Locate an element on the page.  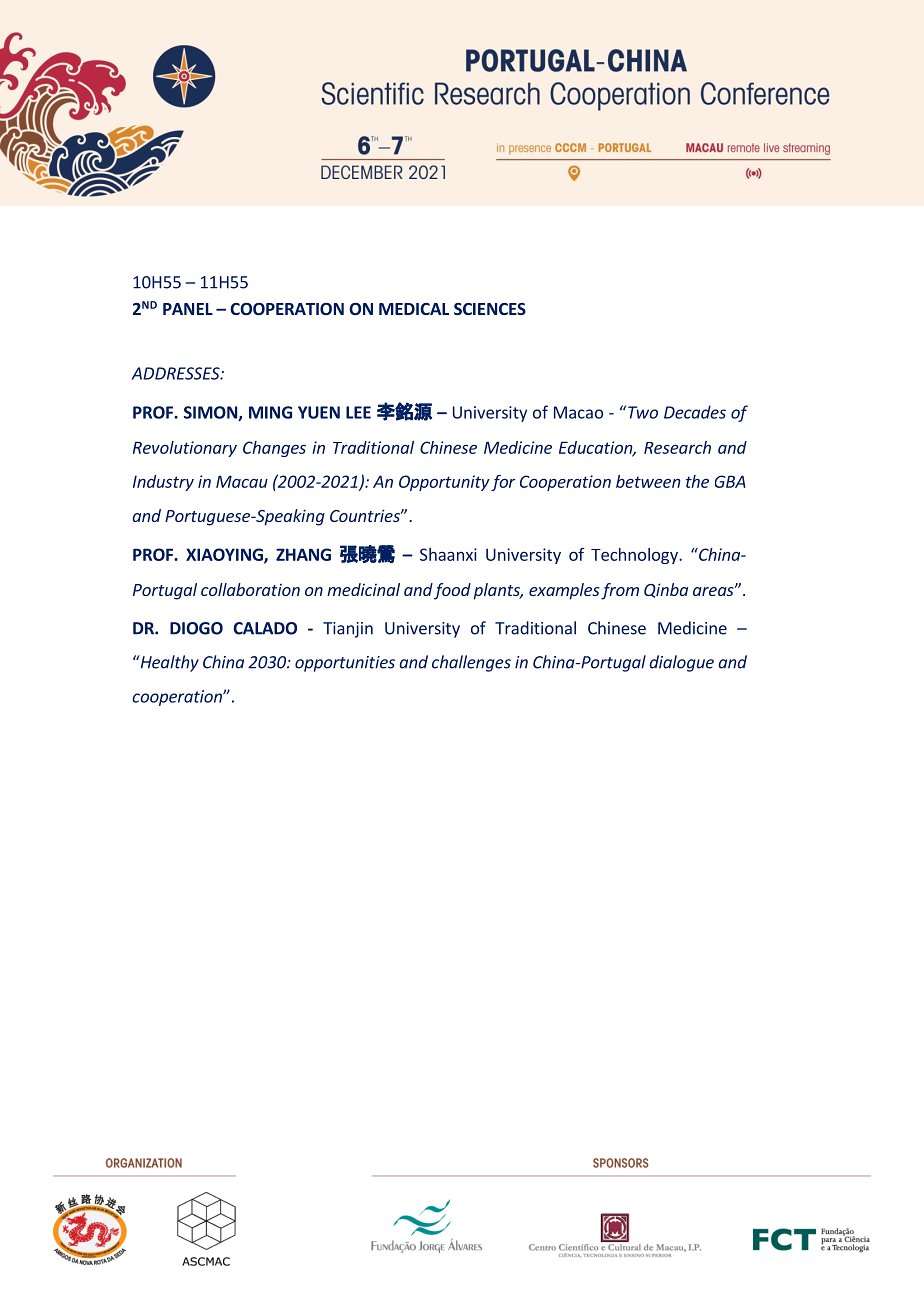
challenges is located at coordinates (471, 663).
